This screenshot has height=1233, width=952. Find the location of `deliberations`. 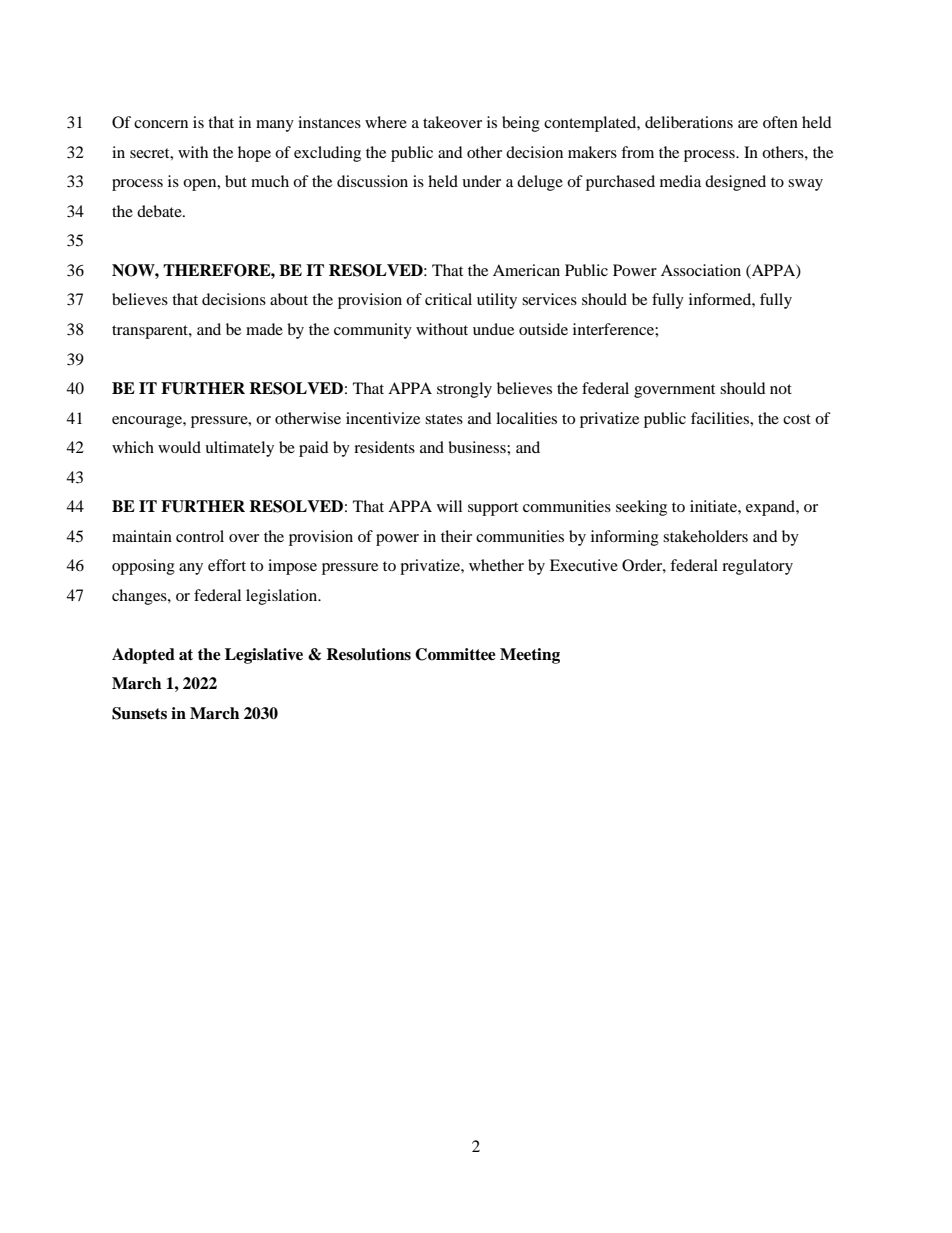

deliberations is located at coordinates (689, 122).
